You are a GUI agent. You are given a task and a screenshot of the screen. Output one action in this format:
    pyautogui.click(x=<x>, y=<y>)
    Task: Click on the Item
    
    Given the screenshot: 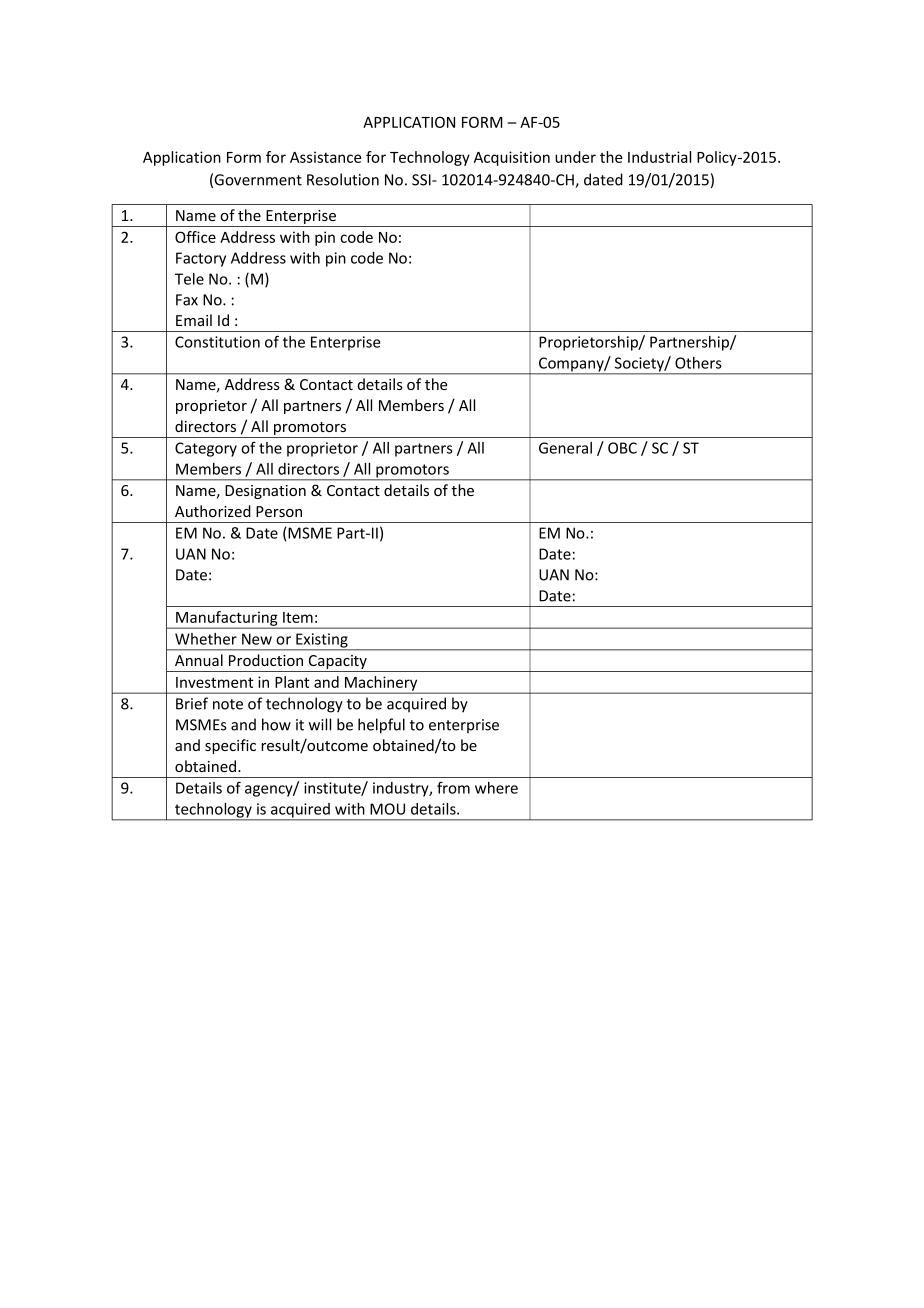 What is the action you would take?
    pyautogui.click(x=298, y=617)
